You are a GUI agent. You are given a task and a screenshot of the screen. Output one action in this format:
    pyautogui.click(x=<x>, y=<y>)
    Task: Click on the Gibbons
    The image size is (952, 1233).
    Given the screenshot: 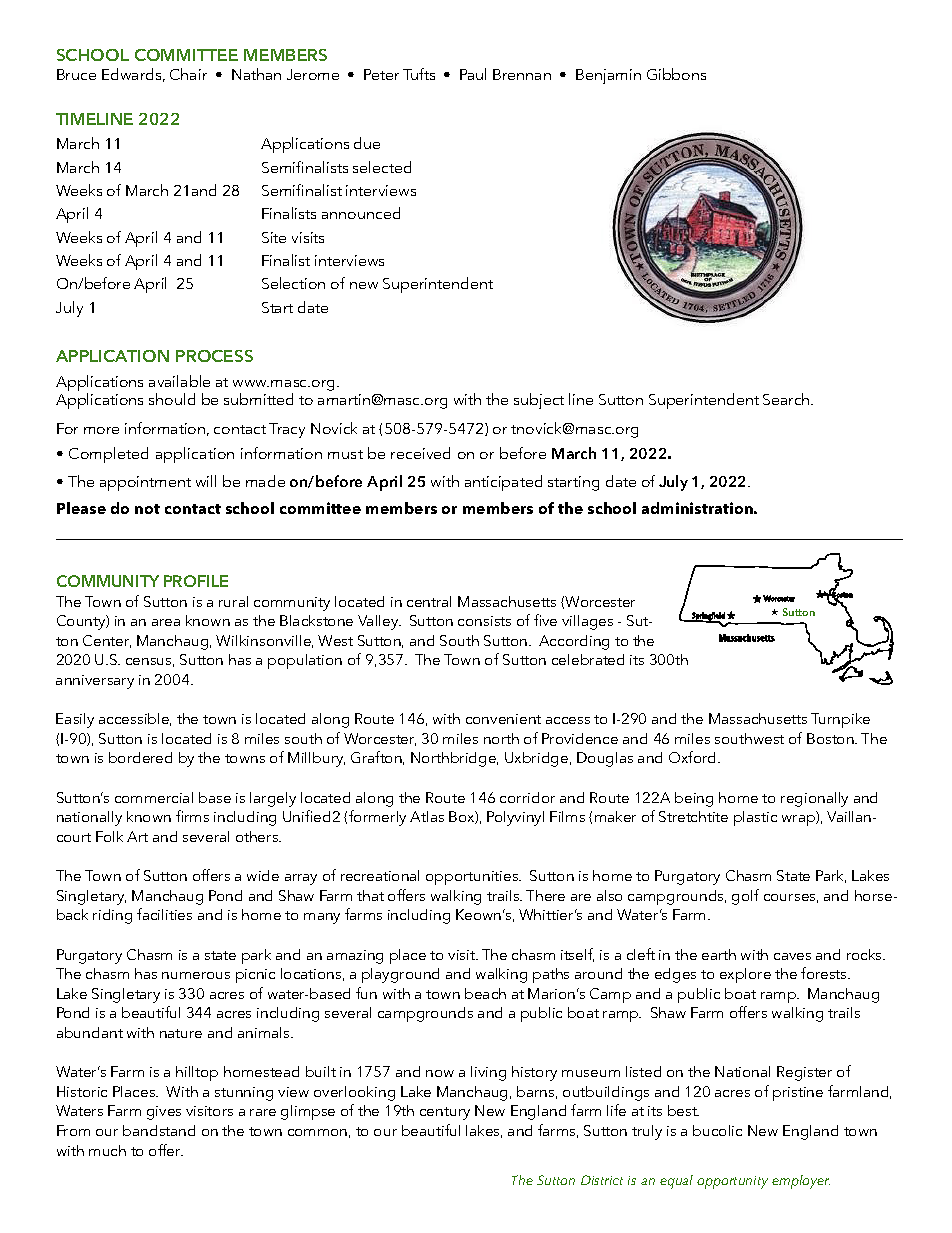 What is the action you would take?
    pyautogui.click(x=676, y=74)
